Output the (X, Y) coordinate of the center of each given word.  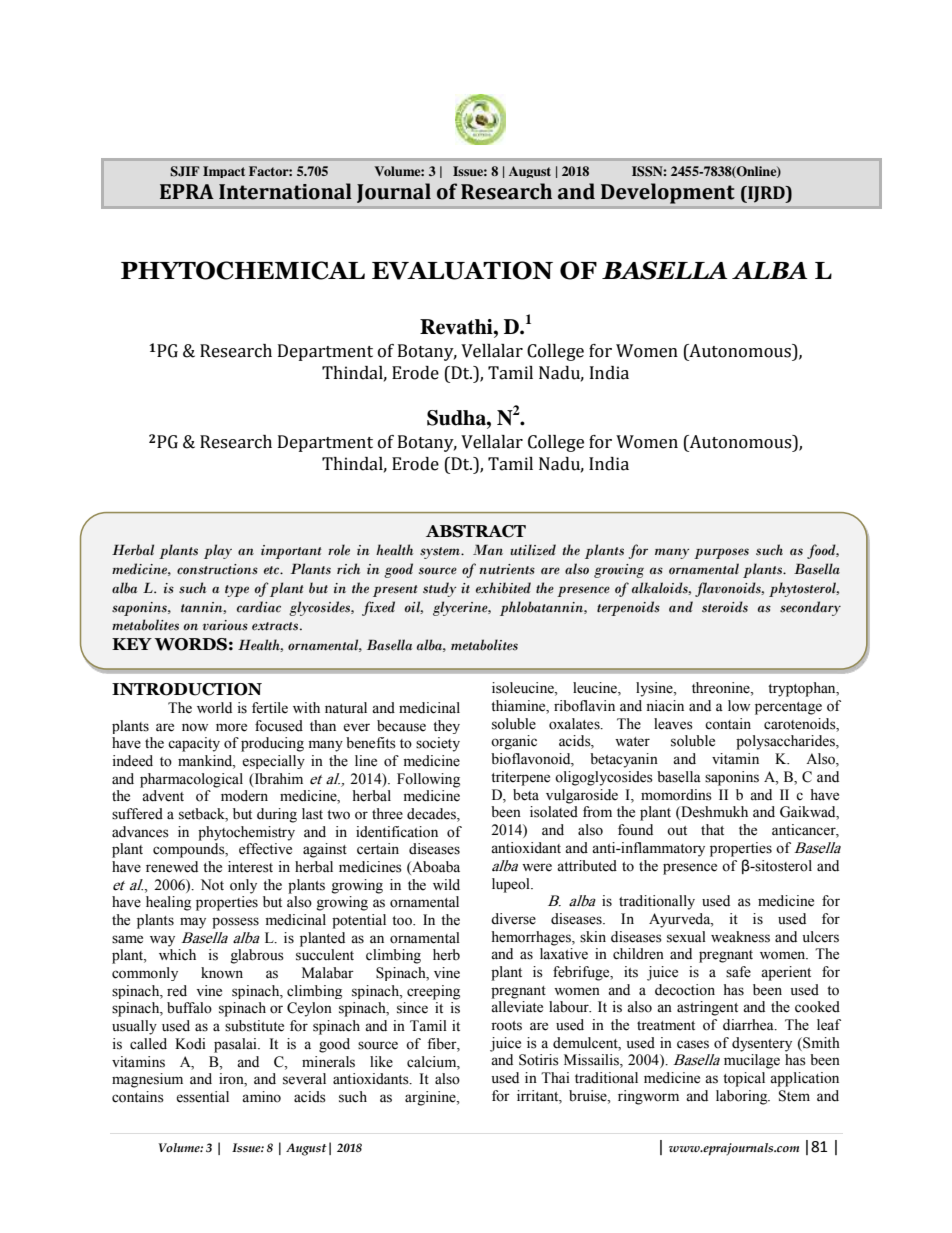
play (218, 551)
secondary (810, 608)
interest (250, 867)
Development (668, 193)
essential (202, 1097)
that (712, 830)
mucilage (752, 1061)
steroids (725, 607)
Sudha (457, 418)
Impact (224, 172)
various (225, 625)
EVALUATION (462, 270)
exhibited (503, 588)
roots (506, 1026)
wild (446, 885)
